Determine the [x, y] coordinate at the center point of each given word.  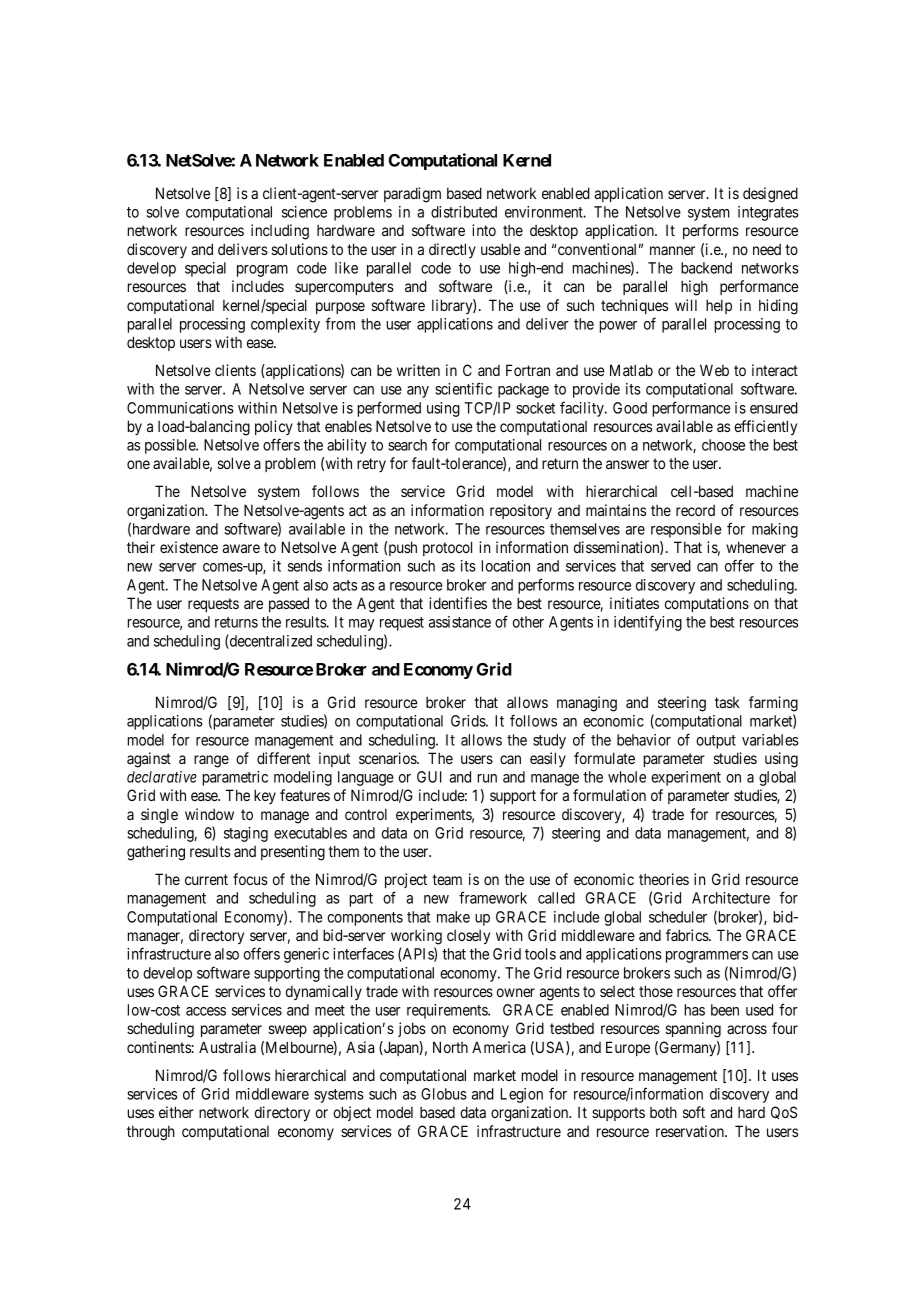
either [176, 1112]
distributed [464, 212]
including [280, 232]
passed [289, 604]
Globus [444, 1094]
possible [171, 446]
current [206, 879]
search [407, 445]
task [727, 702]
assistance [460, 622]
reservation [691, 1131]
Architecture [731, 898]
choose [723, 445]
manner [672, 250]
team [447, 879]
